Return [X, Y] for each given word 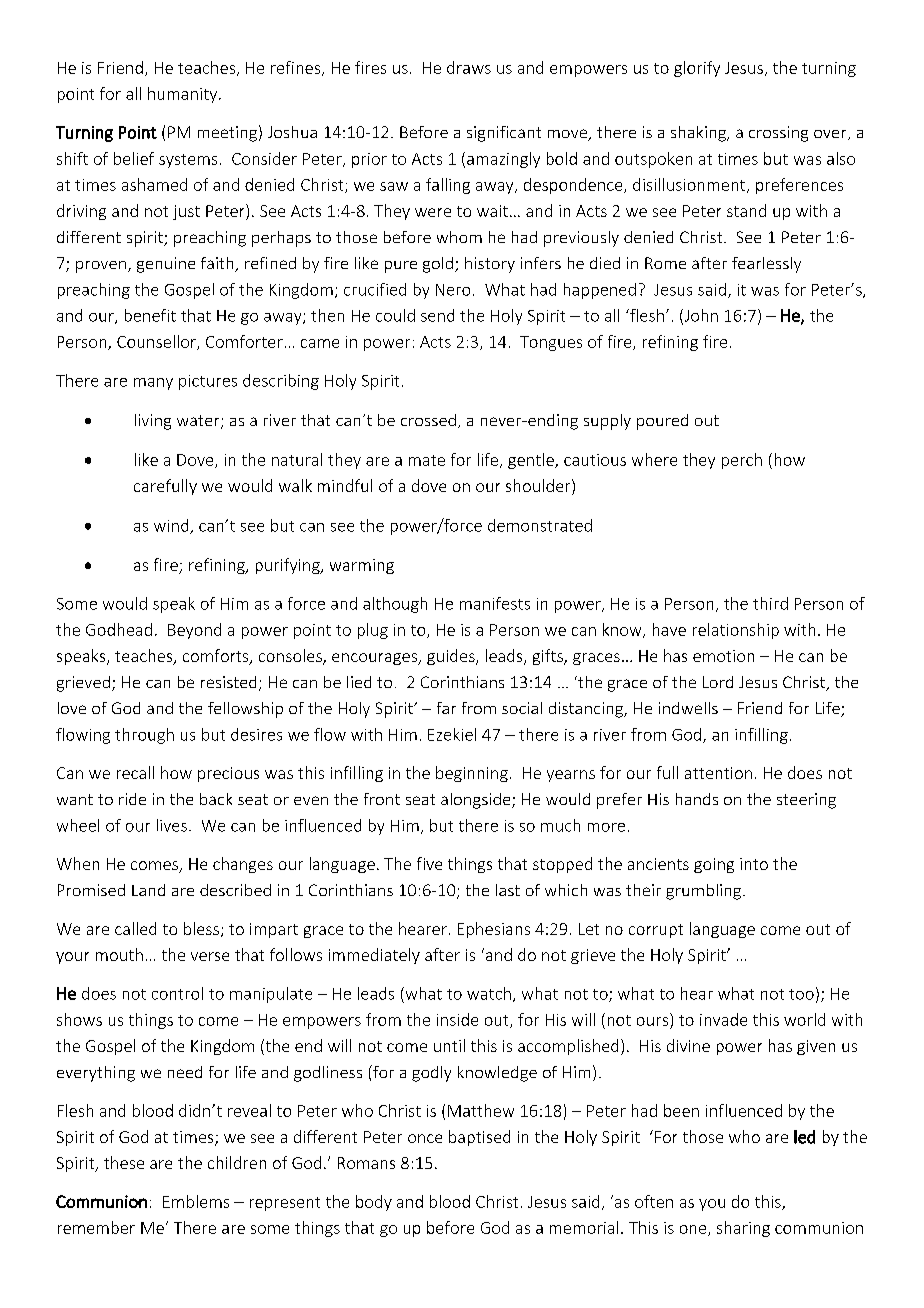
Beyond [194, 631]
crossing [778, 134]
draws [469, 67]
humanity [184, 95]
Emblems [196, 1201]
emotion [723, 656]
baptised [479, 1138]
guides [452, 657]
